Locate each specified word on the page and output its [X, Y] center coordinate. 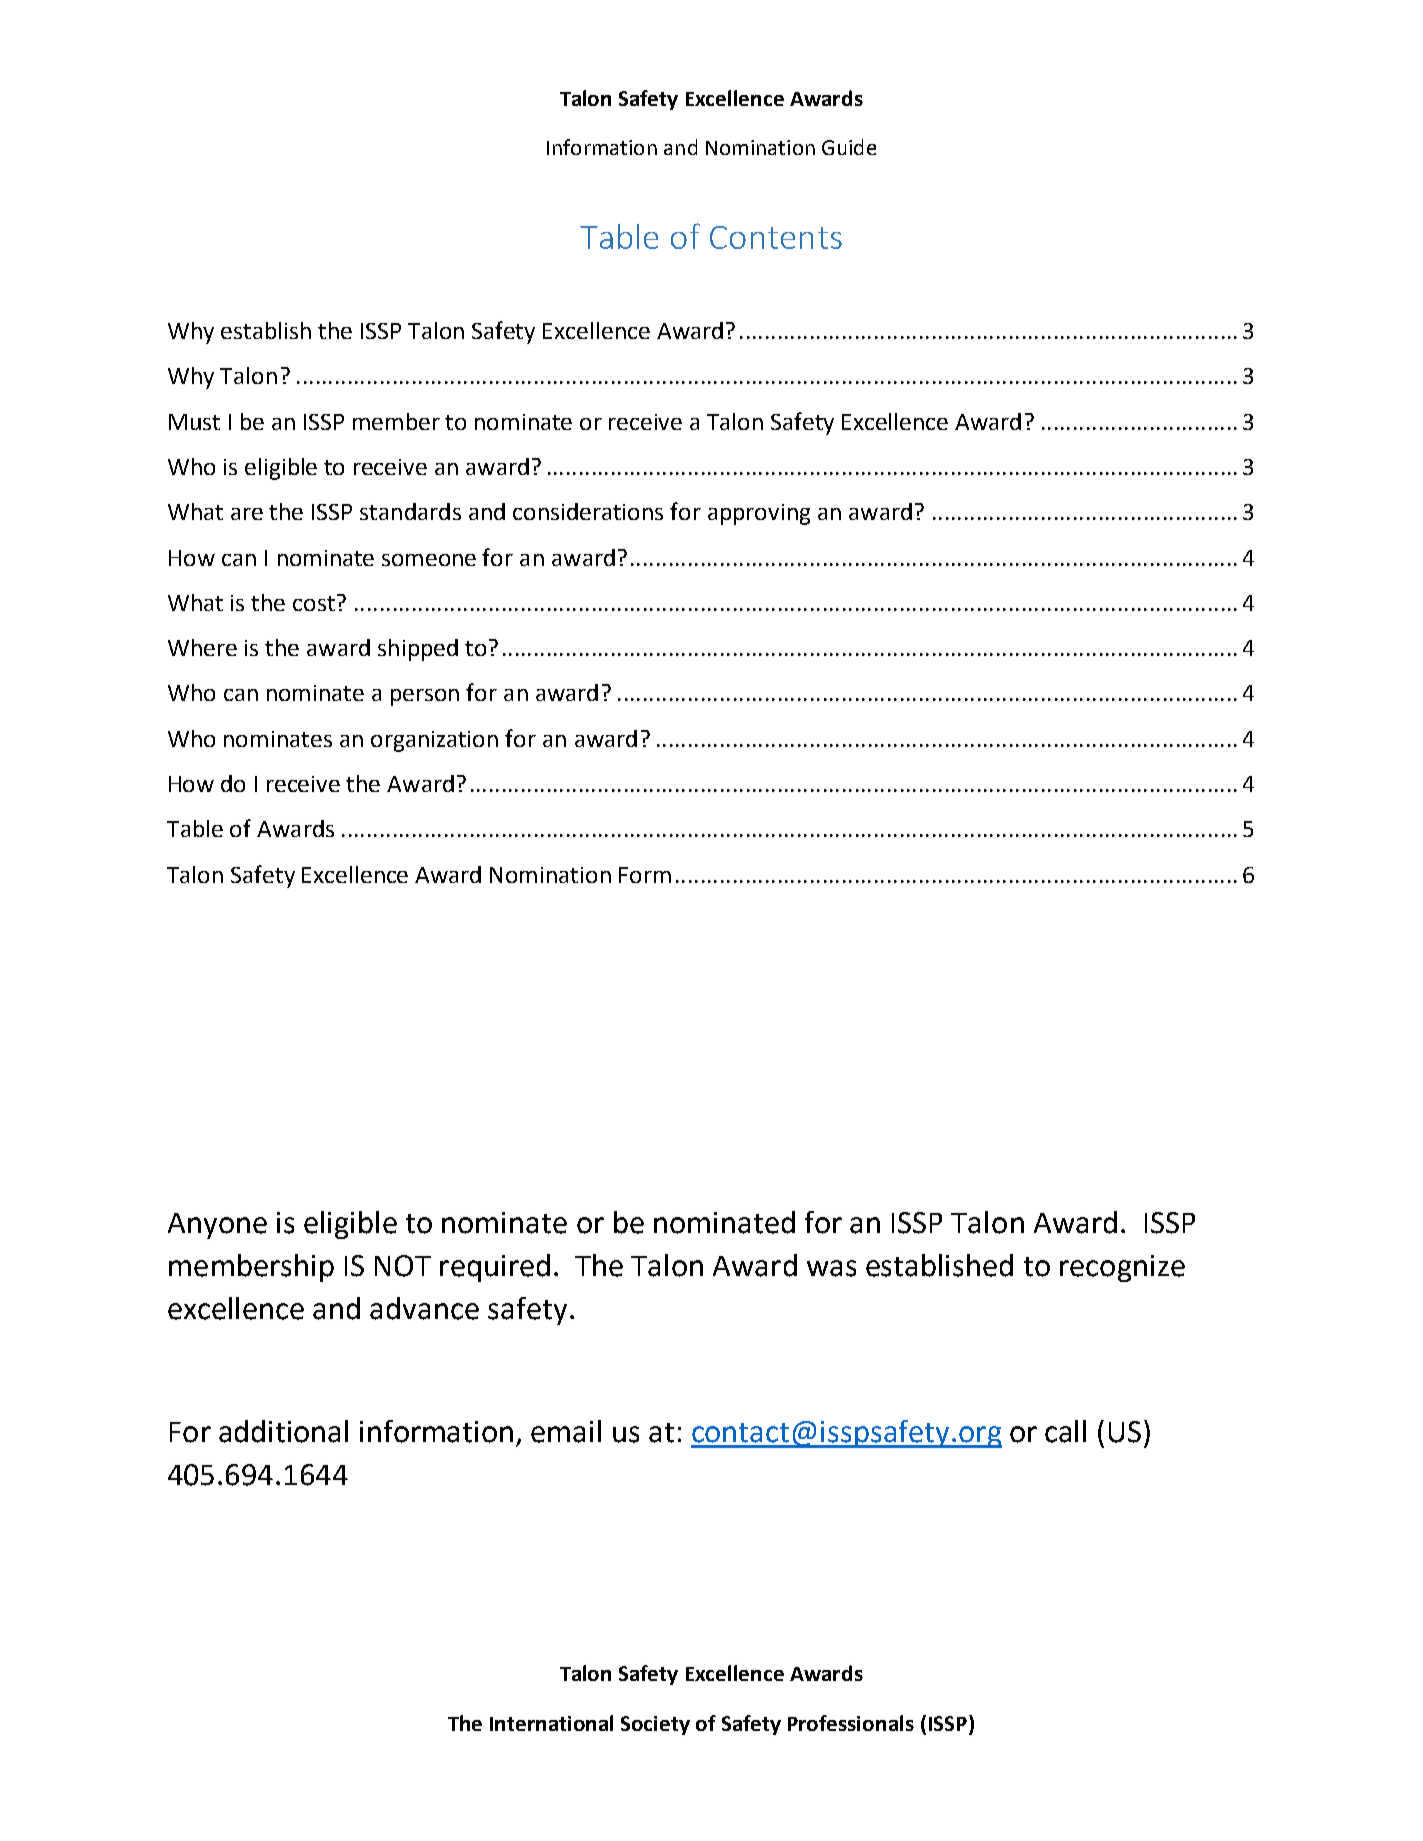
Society [655, 1725]
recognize [1122, 1268]
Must [194, 422]
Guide [849, 147]
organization [434, 741]
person [425, 697]
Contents [776, 237]
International [551, 1723]
